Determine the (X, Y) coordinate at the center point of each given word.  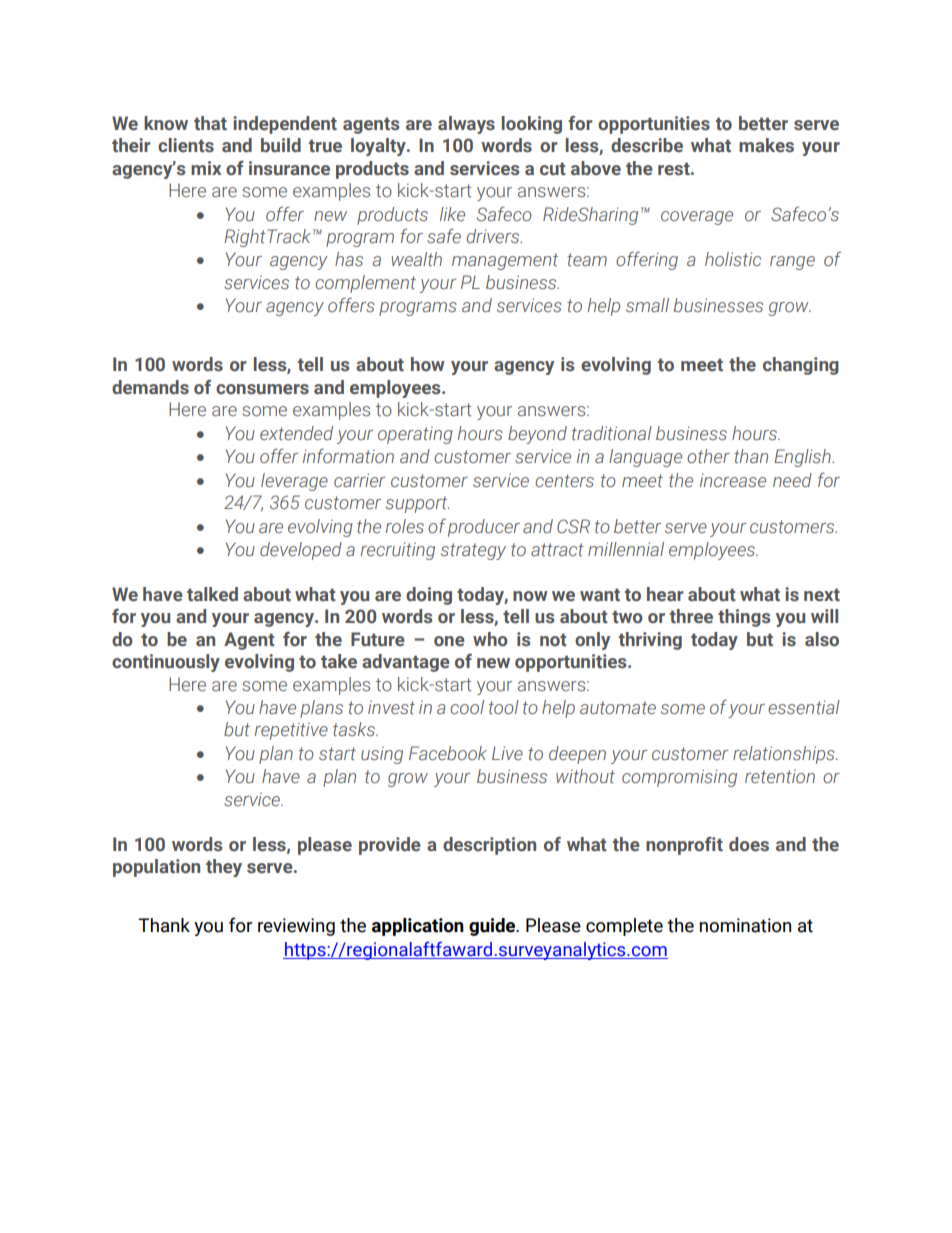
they (224, 868)
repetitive (291, 731)
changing (801, 366)
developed (301, 551)
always (466, 125)
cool (467, 707)
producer (484, 528)
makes (766, 145)
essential (804, 707)
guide (493, 927)
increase (733, 480)
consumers (262, 389)
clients (186, 145)
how (428, 364)
